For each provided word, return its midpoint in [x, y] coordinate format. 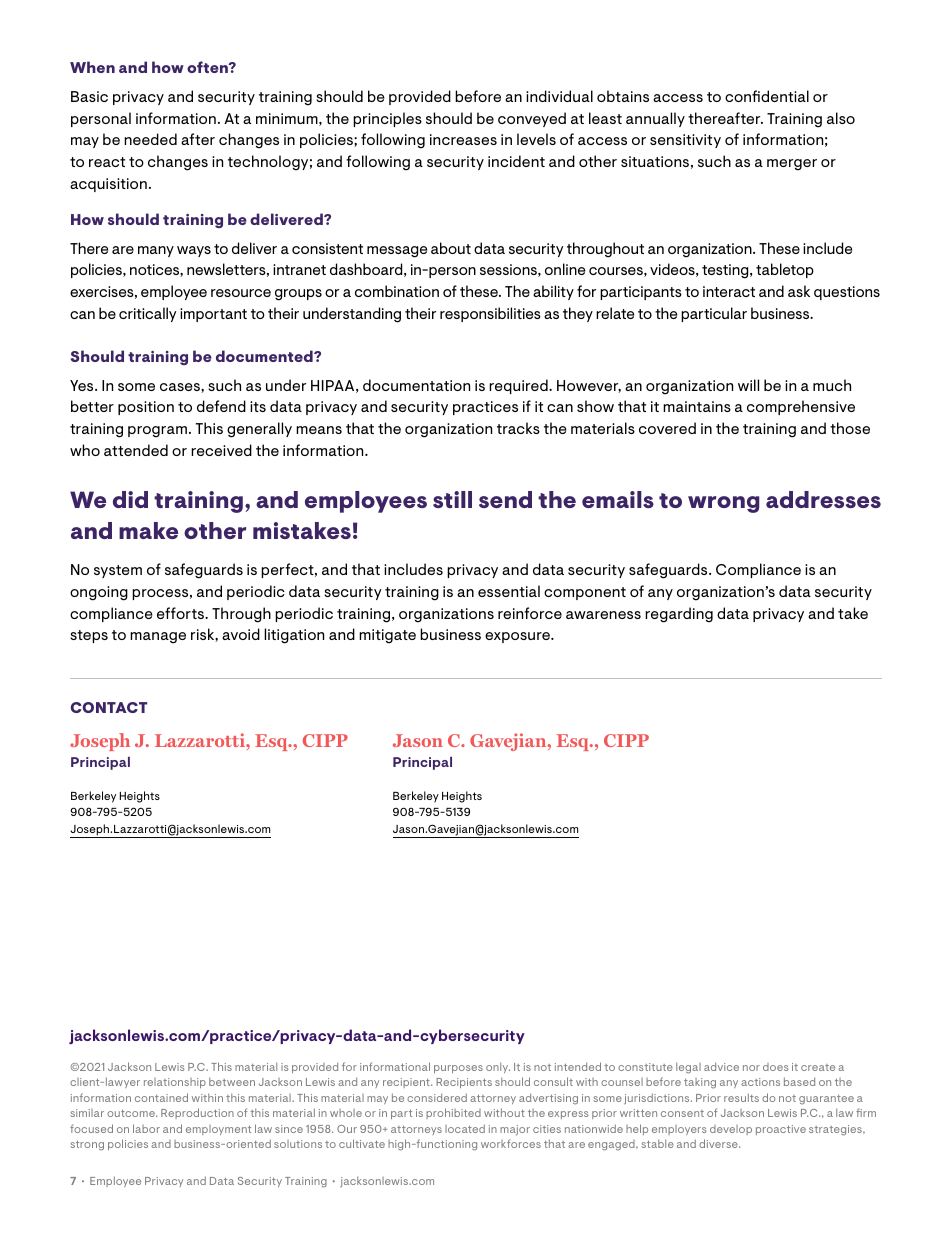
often [208, 67]
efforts [182, 613]
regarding [679, 615]
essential [509, 591]
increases [463, 139]
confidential [767, 96]
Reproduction [197, 1113]
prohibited [453, 1113]
